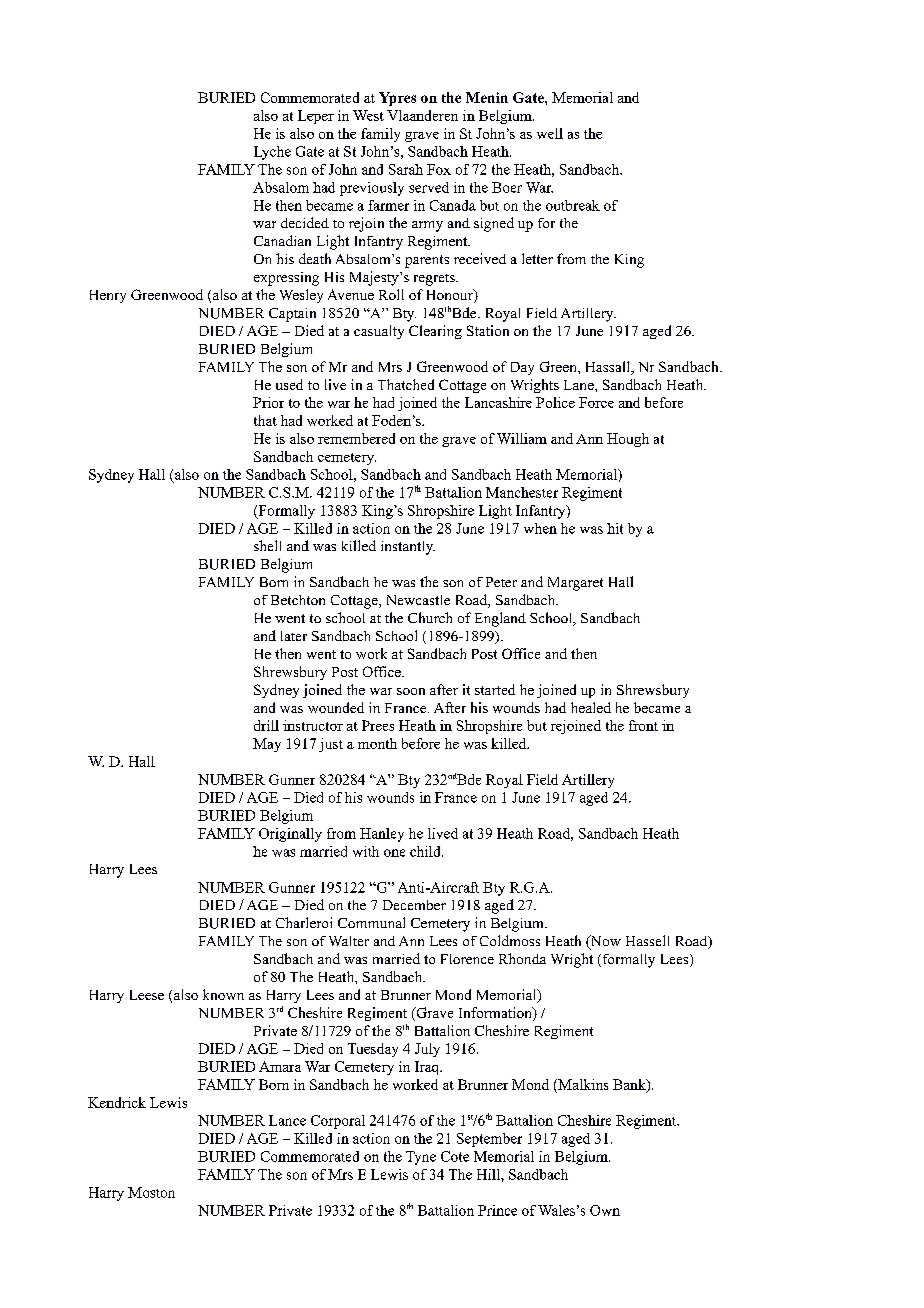 The height and width of the image is (1308, 924). I want to click on Kendrick, so click(117, 1102).
